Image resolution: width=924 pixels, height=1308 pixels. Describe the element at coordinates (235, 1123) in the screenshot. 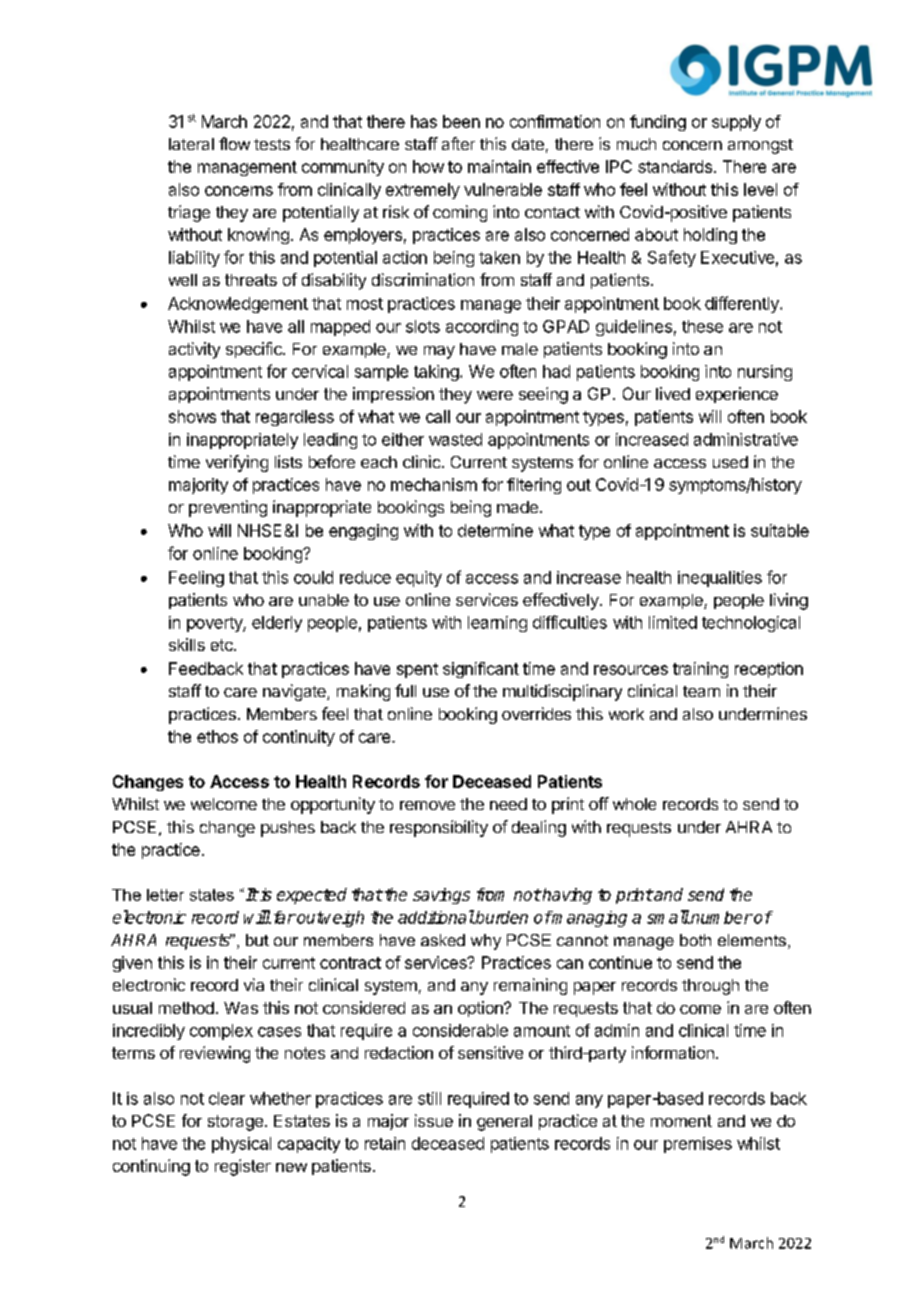

I see `storage` at that location.
